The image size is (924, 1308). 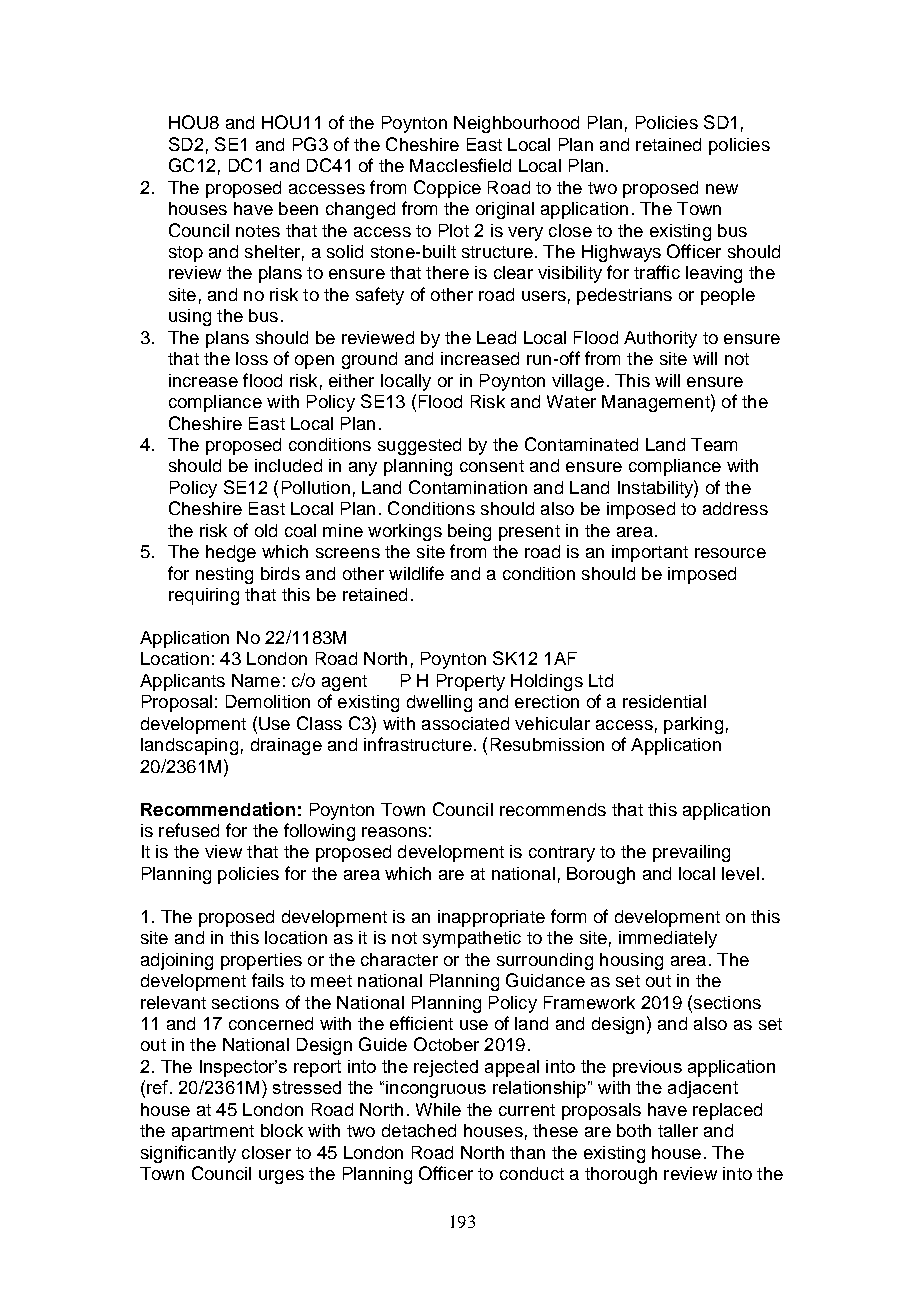 What do you see at coordinates (691, 853) in the image?
I see `prevailing` at bounding box center [691, 853].
